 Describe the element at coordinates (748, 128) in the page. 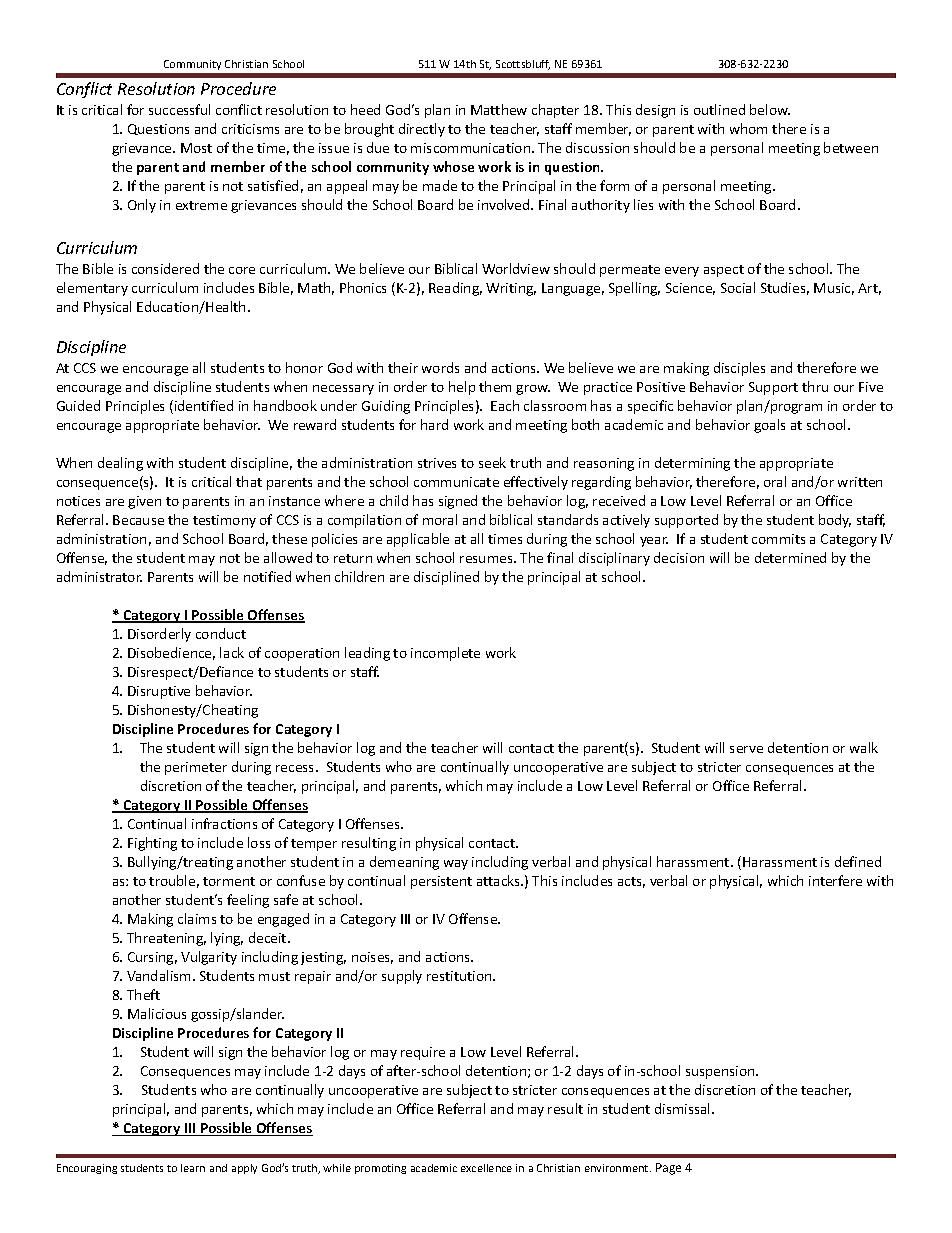

I see `whom` at that location.
